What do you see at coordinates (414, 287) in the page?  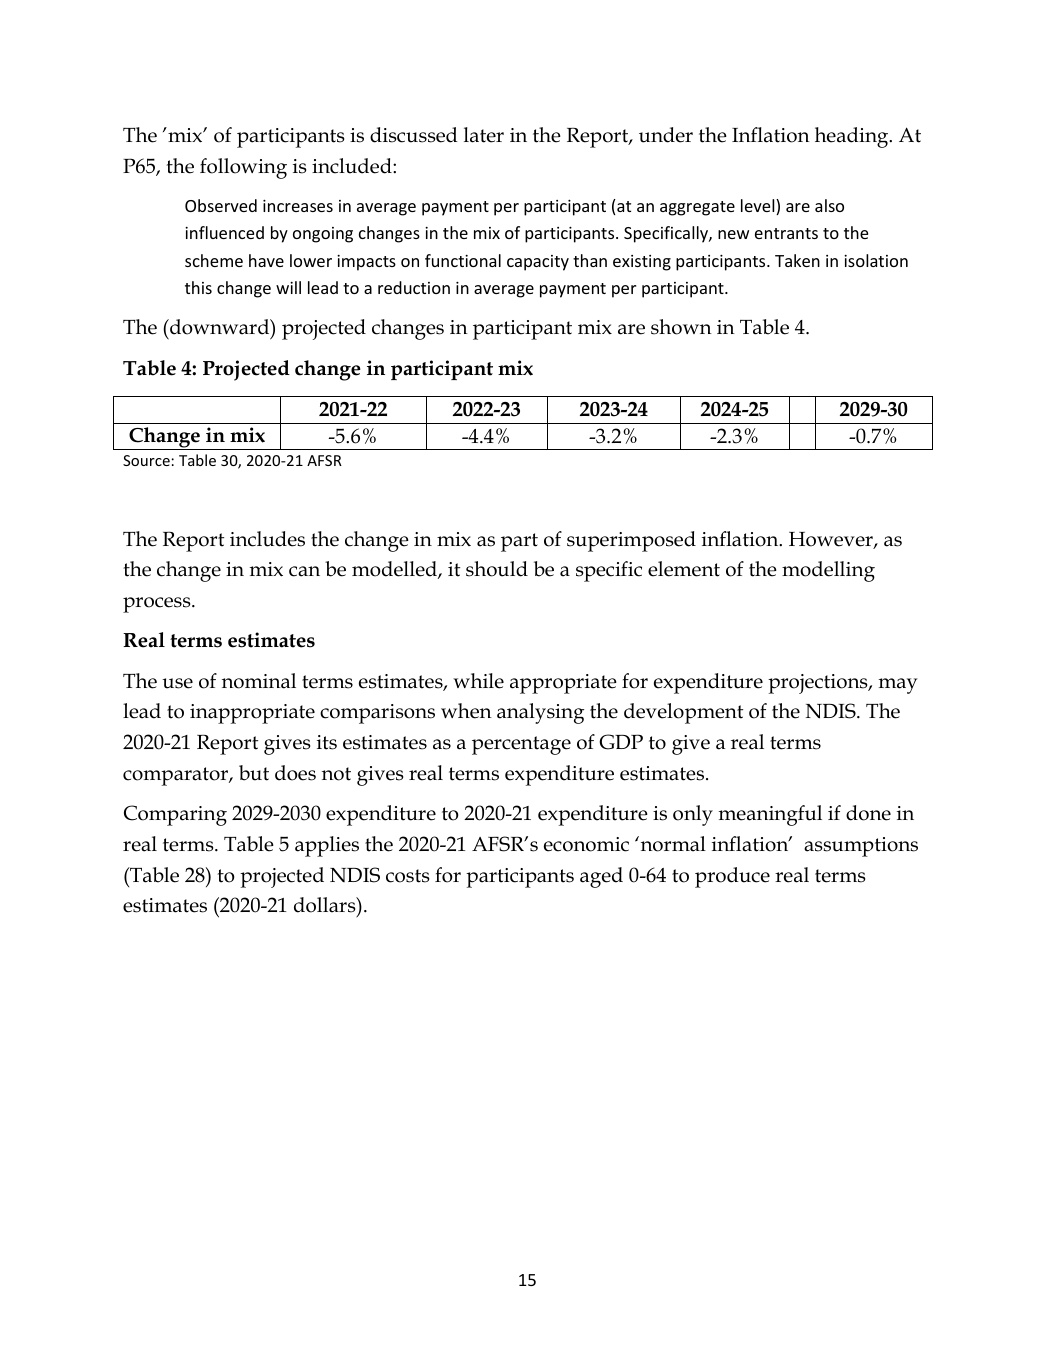 I see `reduction` at bounding box center [414, 287].
